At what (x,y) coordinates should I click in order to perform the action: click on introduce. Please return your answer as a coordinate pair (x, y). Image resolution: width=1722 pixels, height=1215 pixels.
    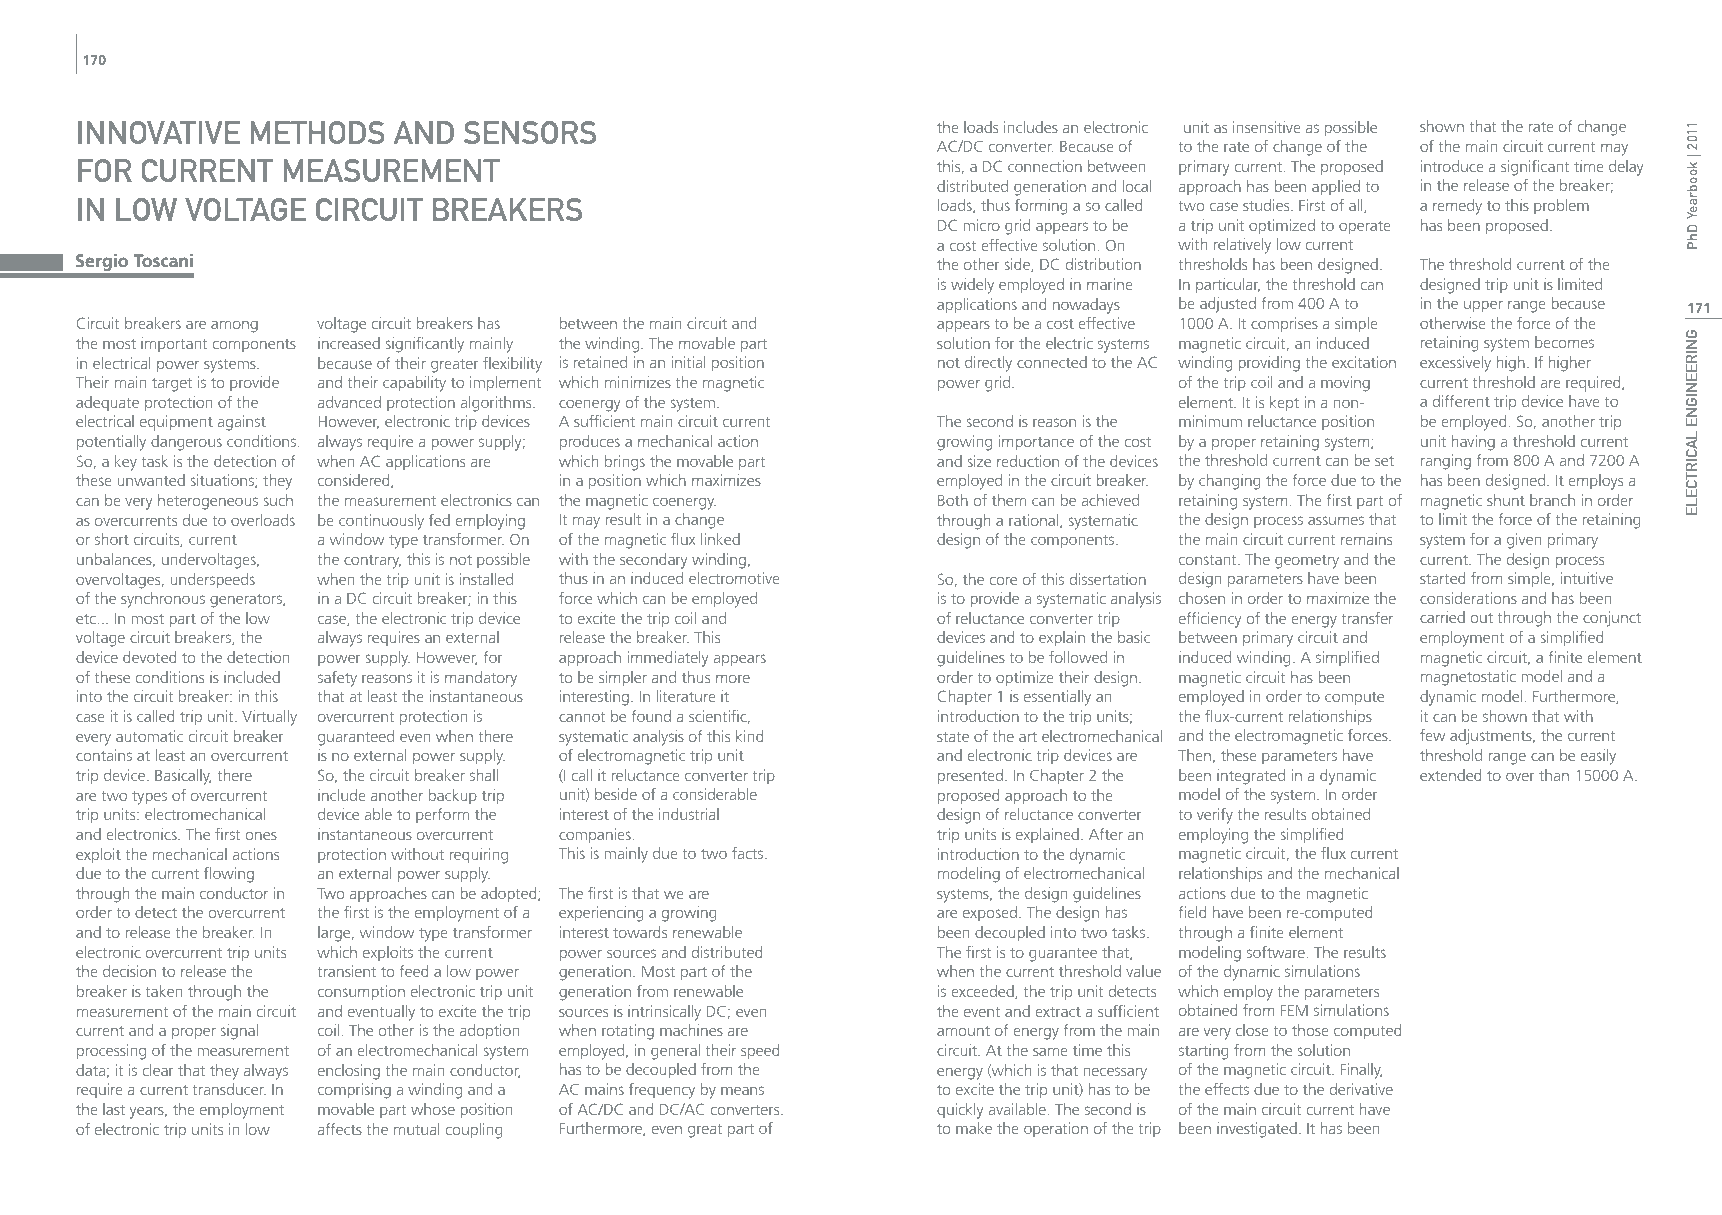
    Looking at the image, I should click on (1452, 166).
